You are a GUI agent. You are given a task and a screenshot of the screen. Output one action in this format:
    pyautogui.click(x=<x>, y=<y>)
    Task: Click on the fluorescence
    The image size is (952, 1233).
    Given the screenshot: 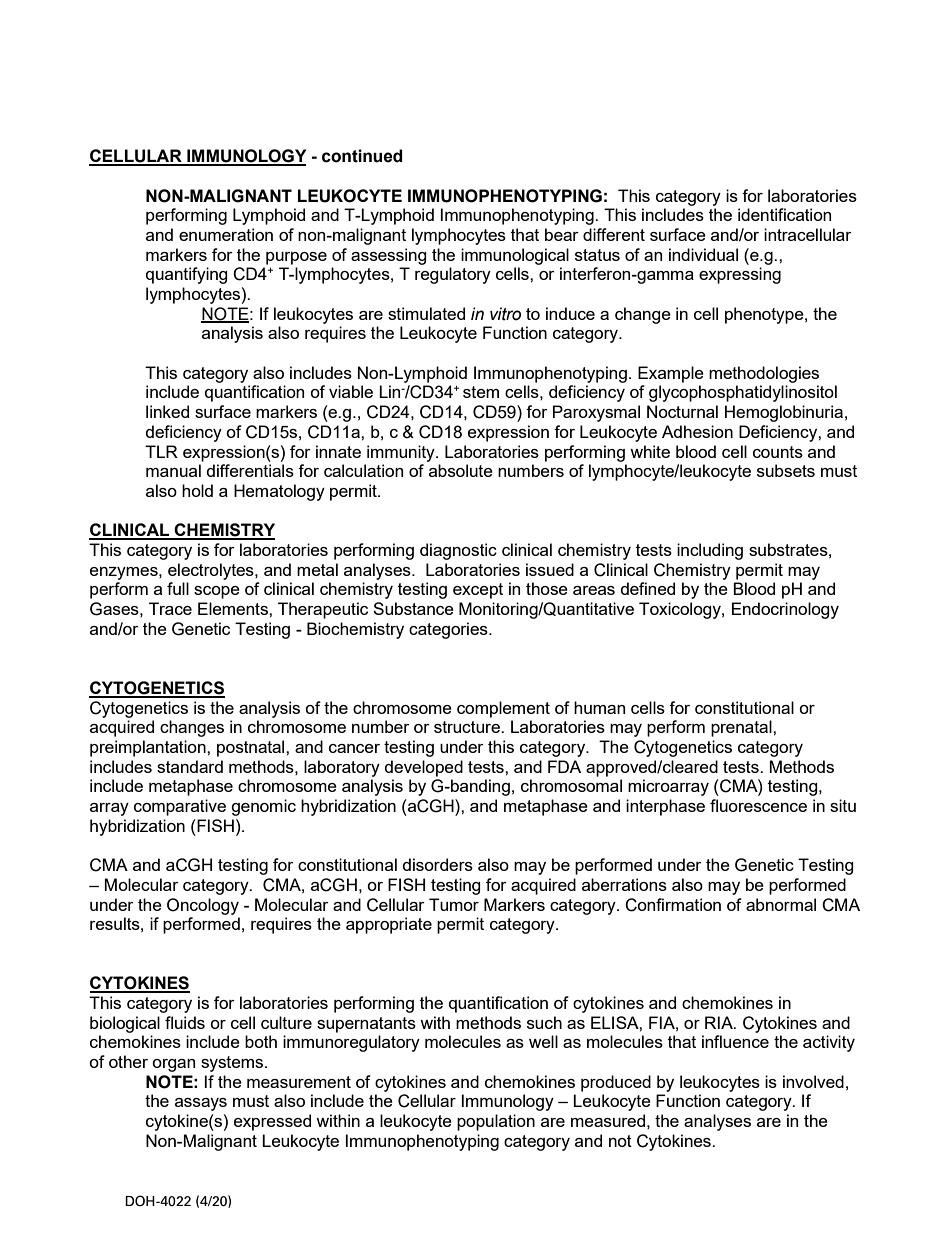 What is the action you would take?
    pyautogui.click(x=758, y=805)
